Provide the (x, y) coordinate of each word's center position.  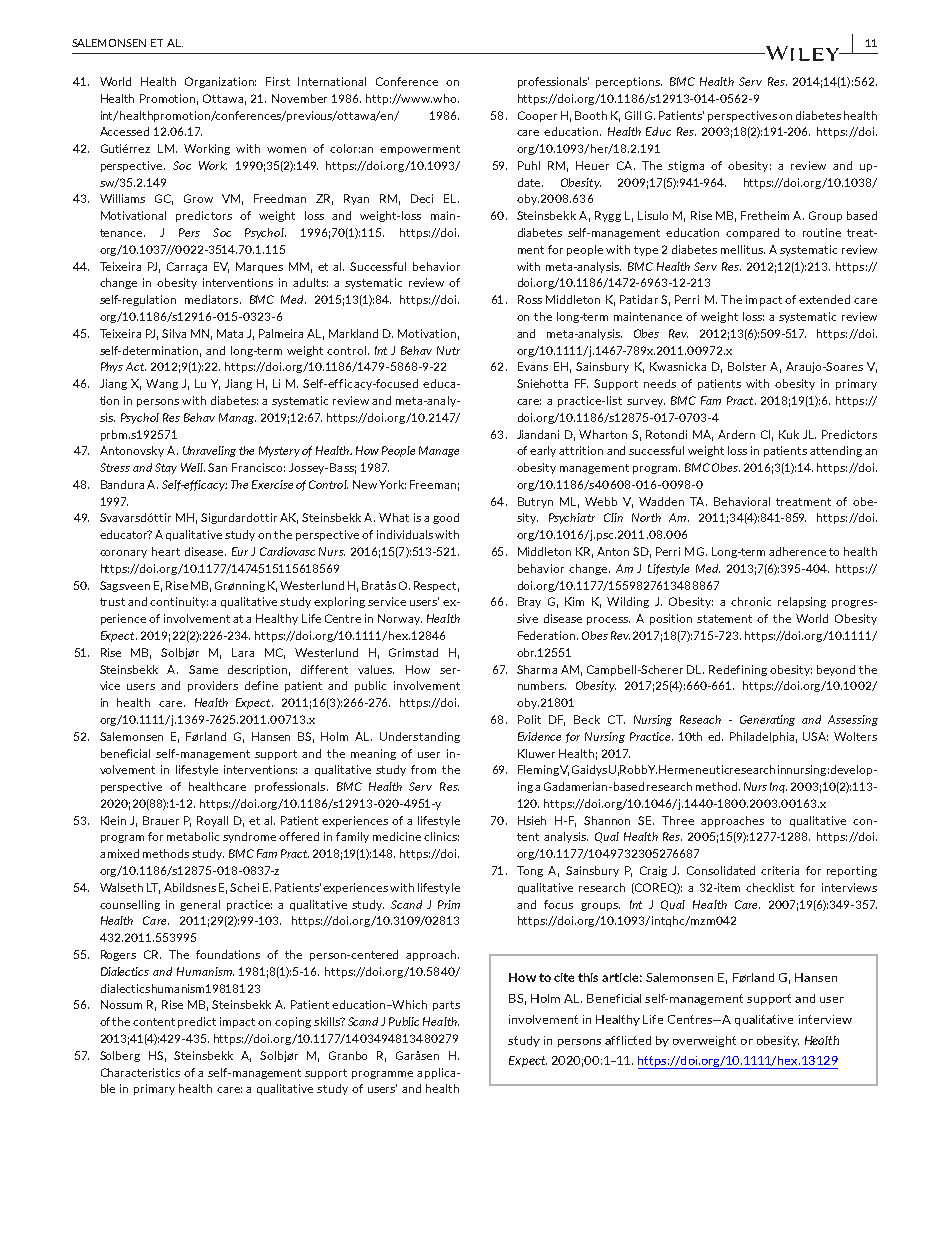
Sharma (537, 669)
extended (824, 299)
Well (193, 467)
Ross (530, 299)
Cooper (537, 116)
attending (836, 451)
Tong (530, 871)
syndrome (249, 837)
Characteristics (140, 1072)
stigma (686, 166)
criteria (780, 870)
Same (203, 669)
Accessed (124, 131)
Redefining (738, 670)
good (446, 518)
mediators (213, 299)
